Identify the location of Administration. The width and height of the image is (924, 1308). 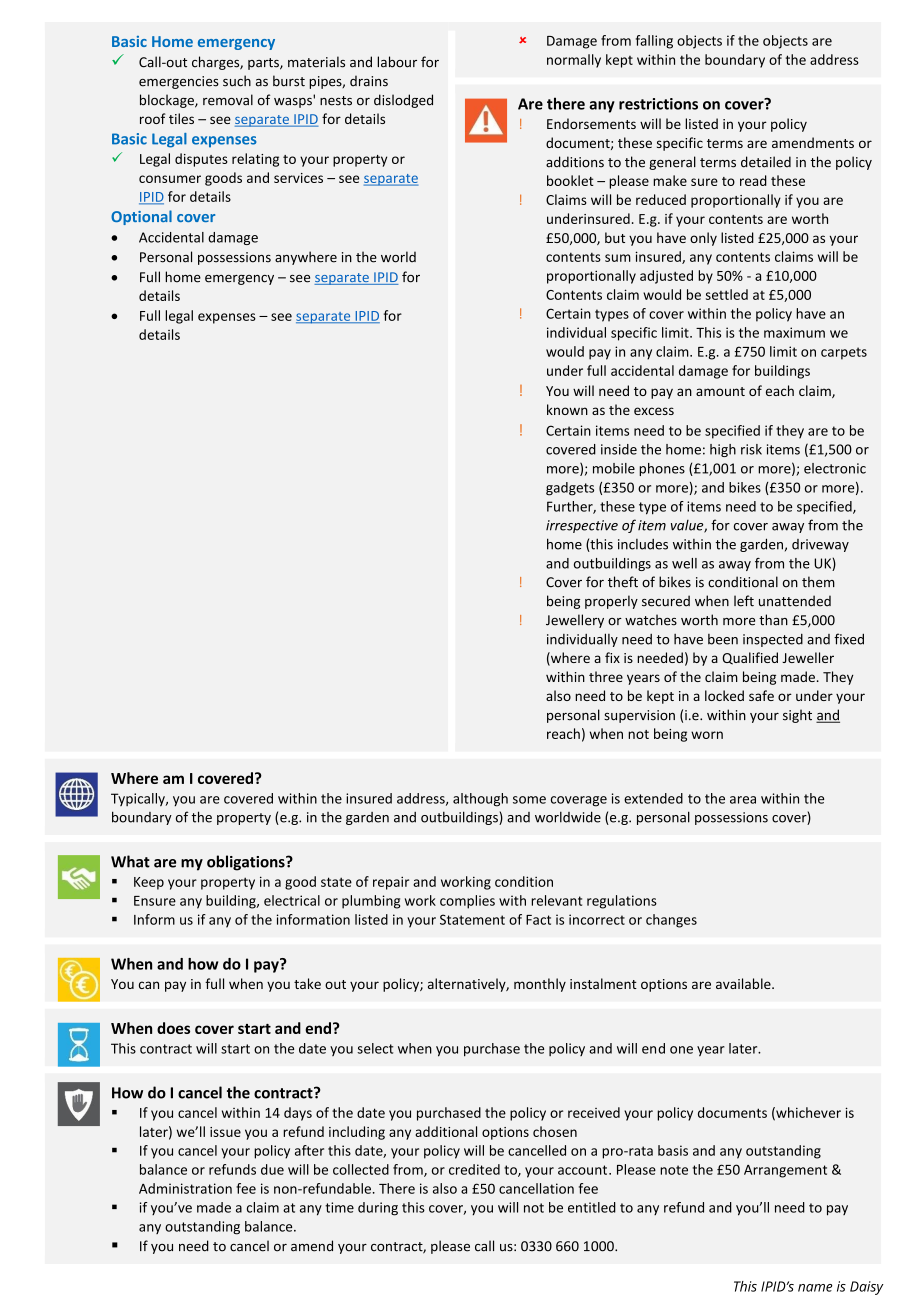
(185, 1188).
